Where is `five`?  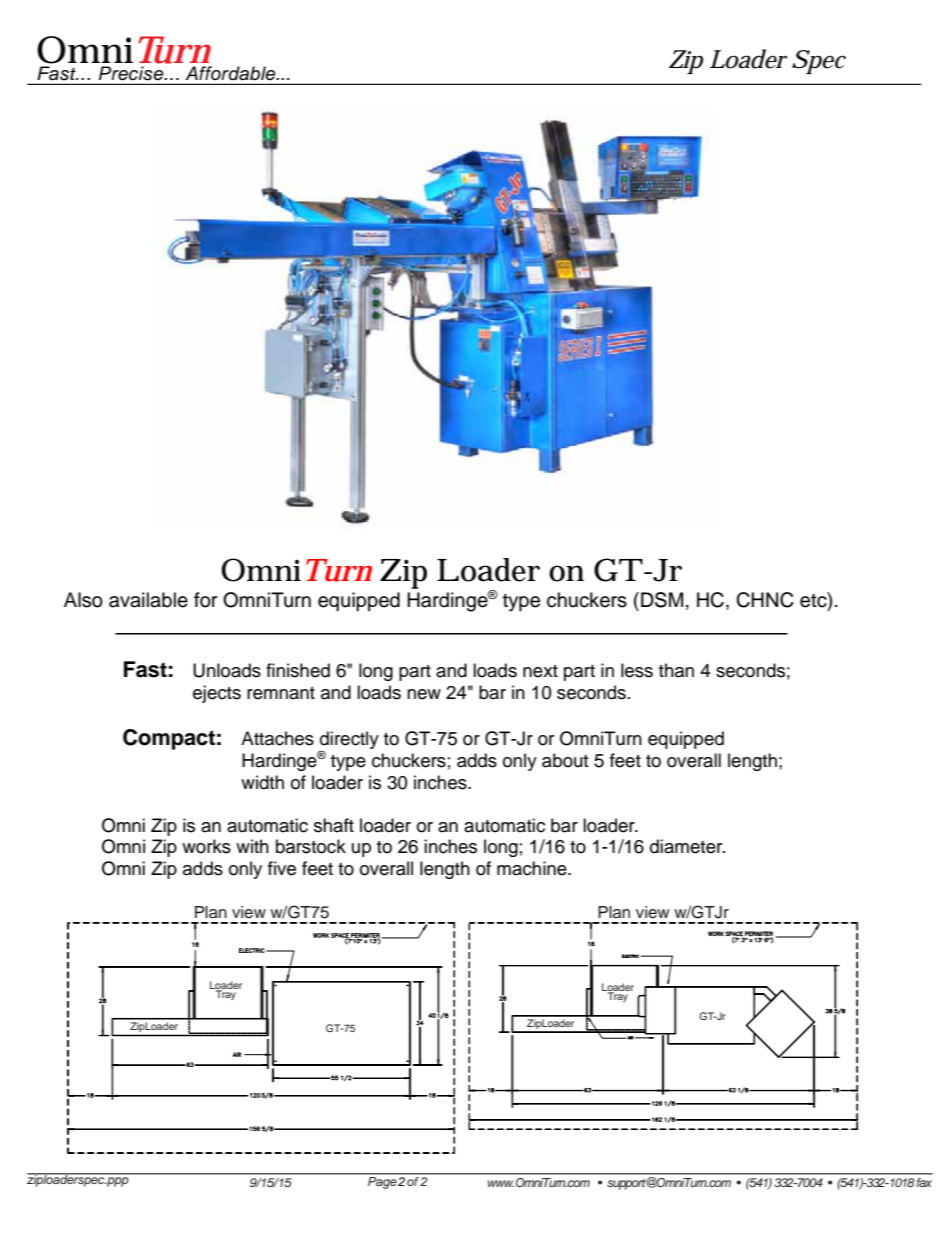
five is located at coordinates (282, 868).
